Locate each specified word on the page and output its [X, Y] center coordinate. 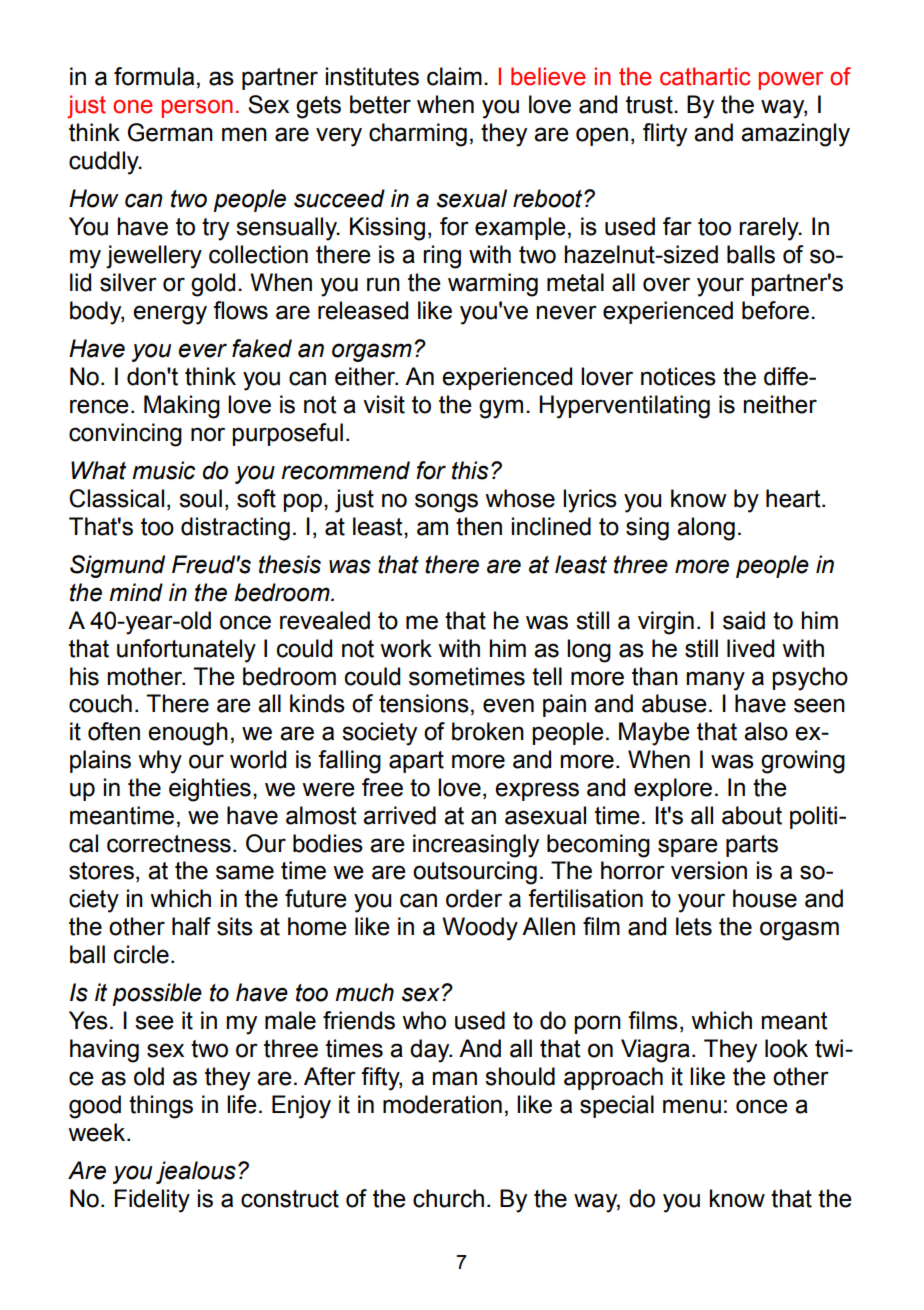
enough [188, 734]
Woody [480, 929]
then [479, 526]
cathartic [705, 76]
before [775, 310]
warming [493, 285]
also [766, 731]
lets [694, 926]
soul [200, 498]
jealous [196, 1172]
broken [488, 731]
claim [454, 76]
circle [141, 954]
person [197, 109]
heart [794, 498]
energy [170, 315]
